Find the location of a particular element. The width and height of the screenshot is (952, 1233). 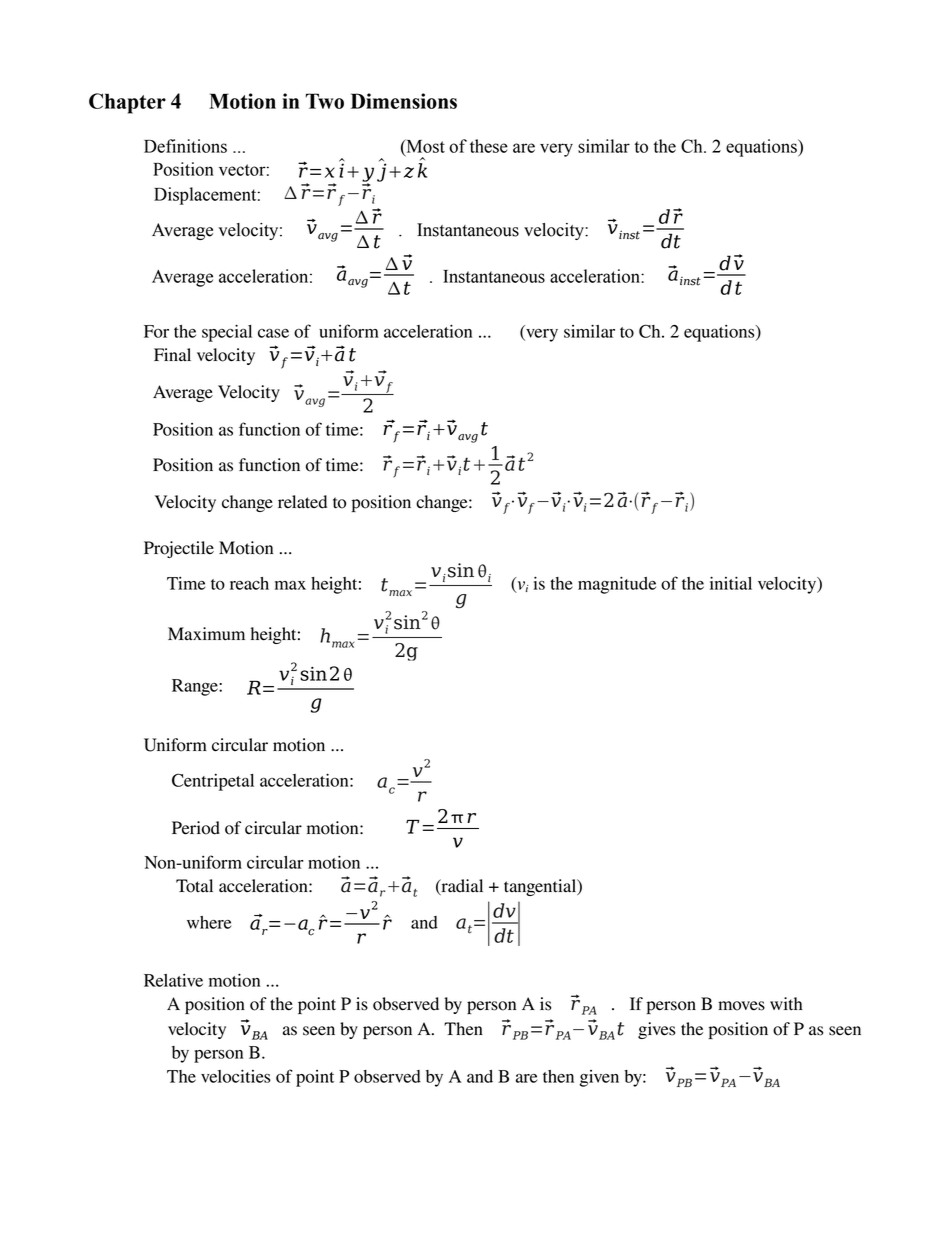

these is located at coordinates (489, 146).
